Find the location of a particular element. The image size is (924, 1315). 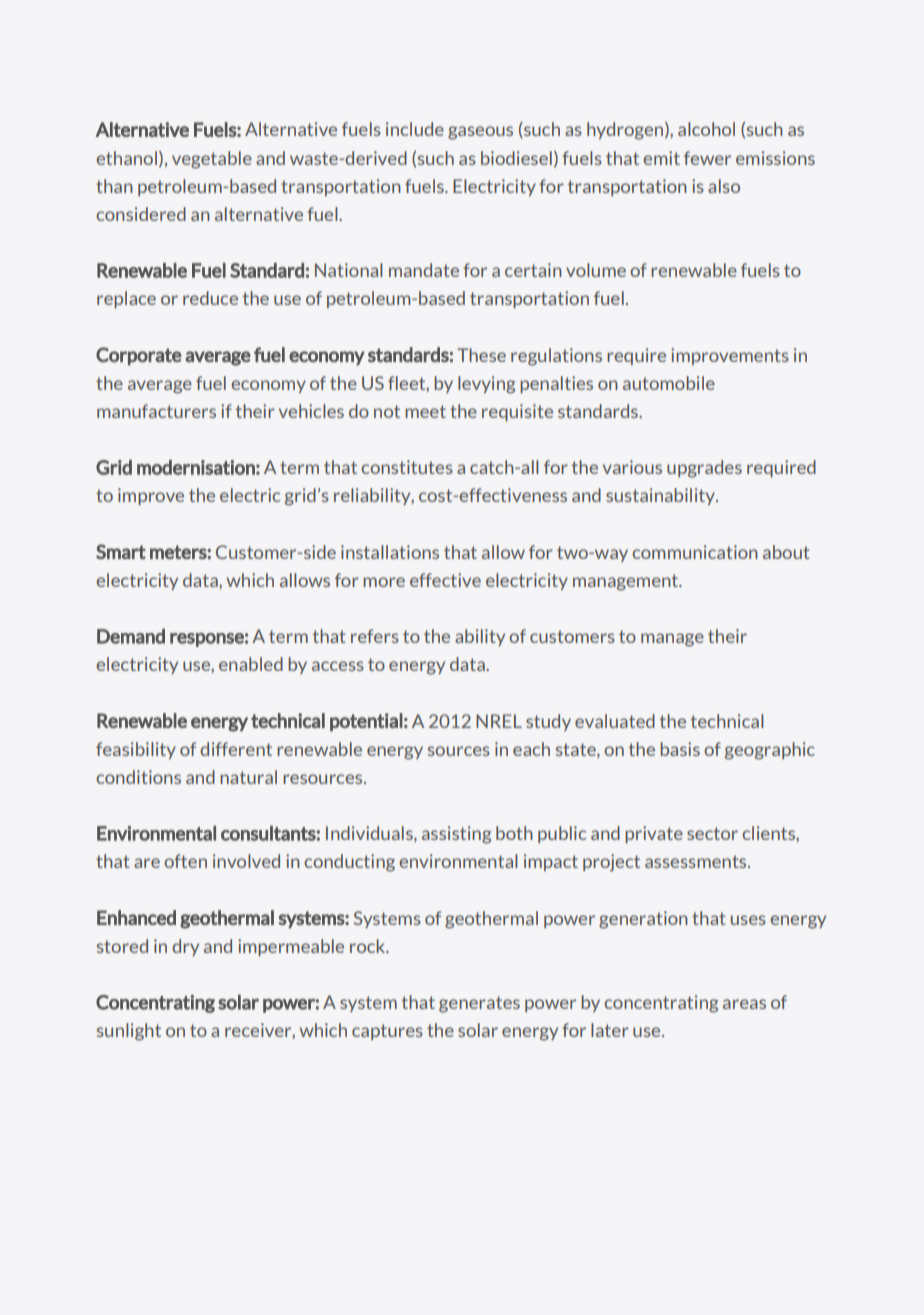

areas is located at coordinates (744, 1004).
